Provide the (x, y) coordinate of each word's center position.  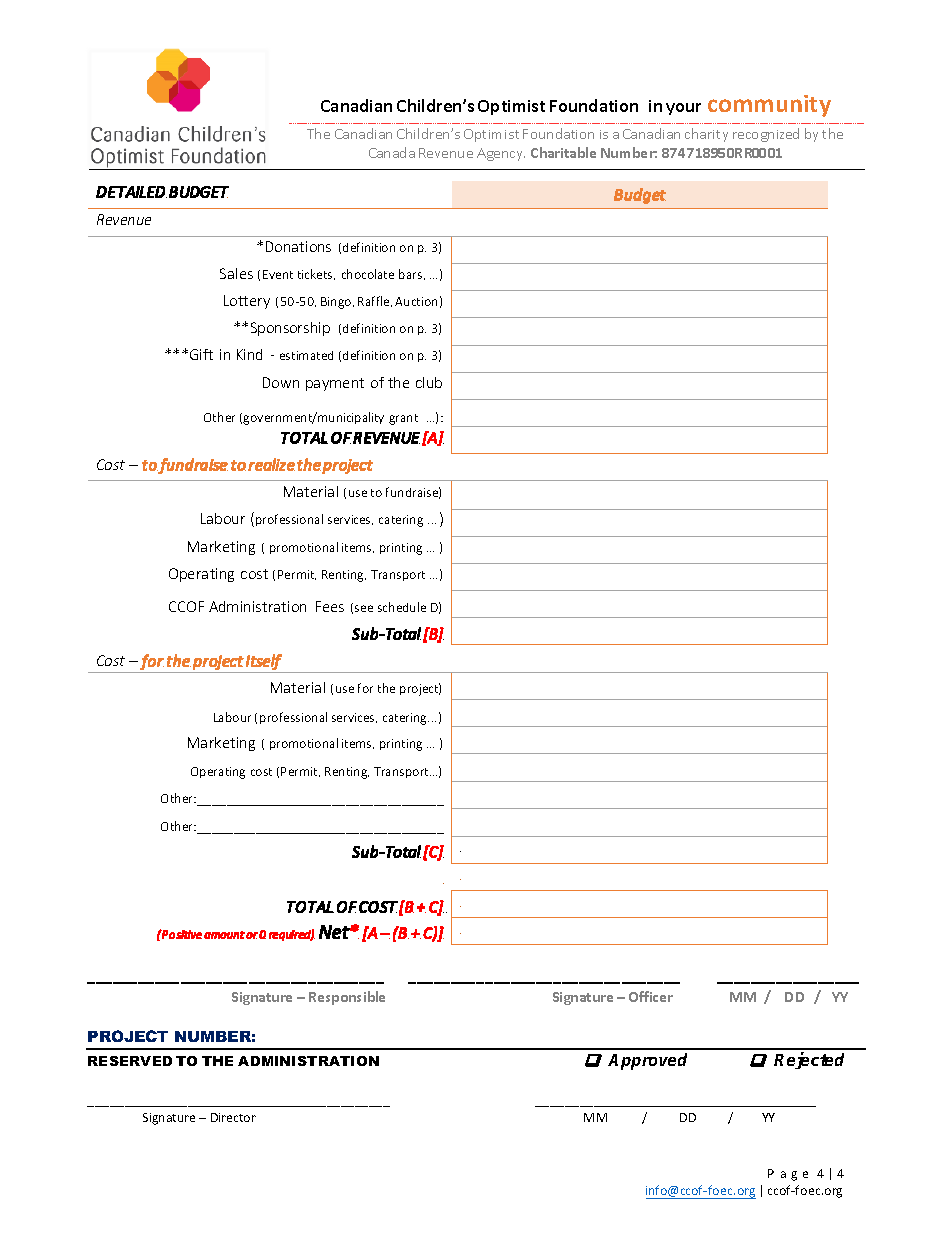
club (429, 382)
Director (233, 1117)
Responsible (347, 998)
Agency (501, 154)
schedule (402, 607)
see (364, 608)
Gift (201, 354)
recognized (766, 135)
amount (224, 935)
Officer (651, 996)
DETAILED (131, 192)
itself (264, 662)
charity (706, 135)
